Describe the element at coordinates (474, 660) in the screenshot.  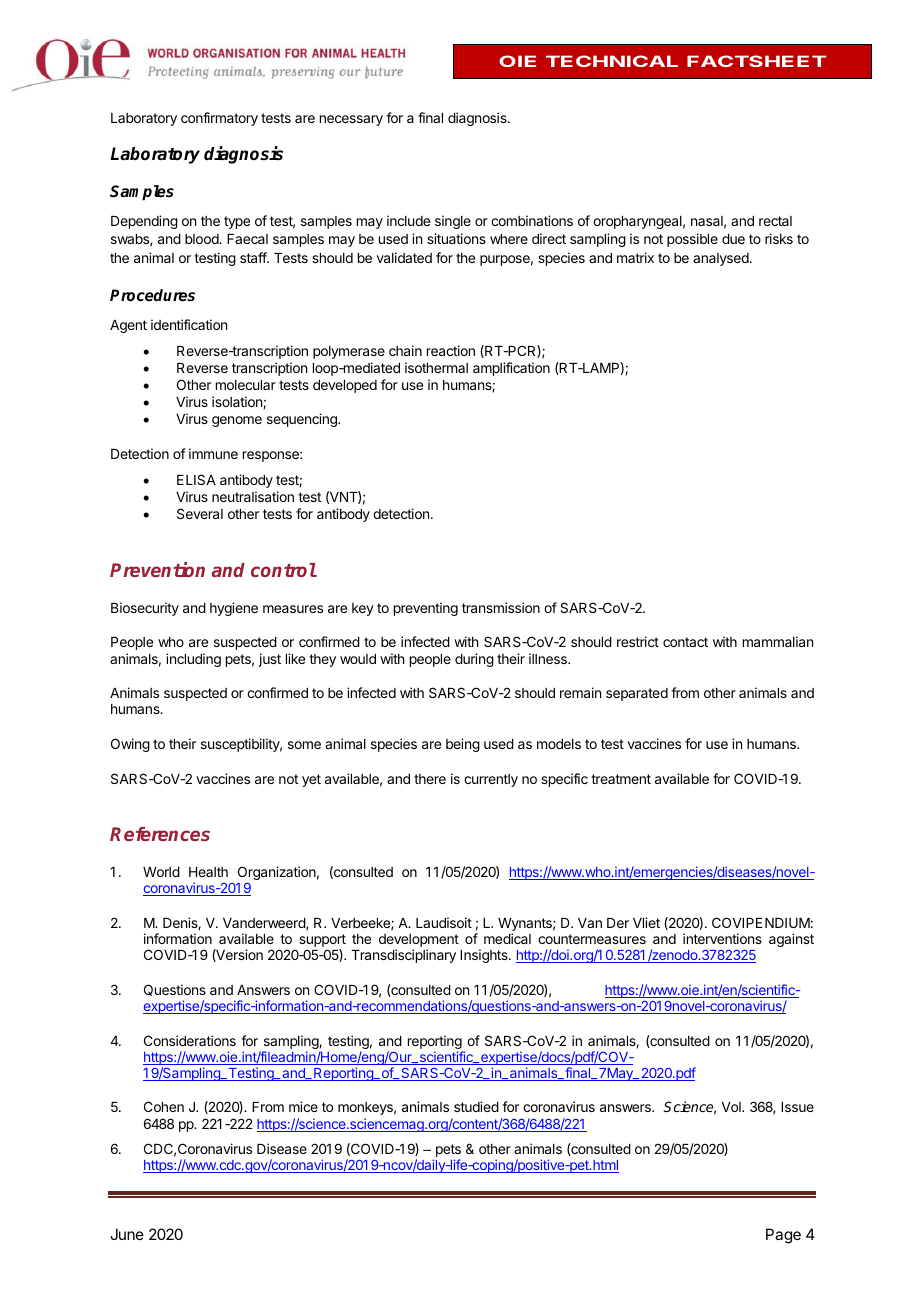
I see `during` at that location.
